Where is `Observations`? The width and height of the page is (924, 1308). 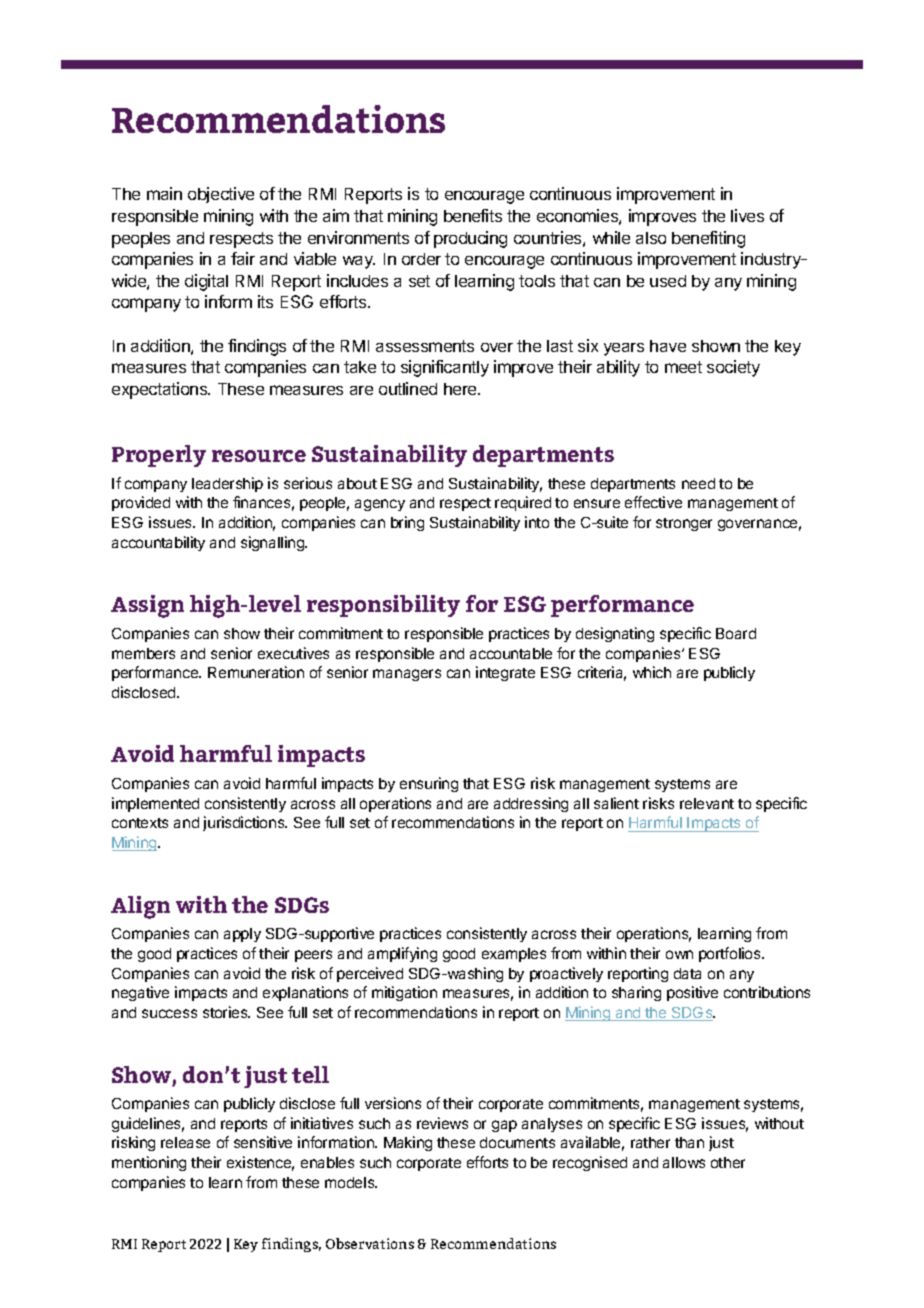
Observations is located at coordinates (370, 1243).
